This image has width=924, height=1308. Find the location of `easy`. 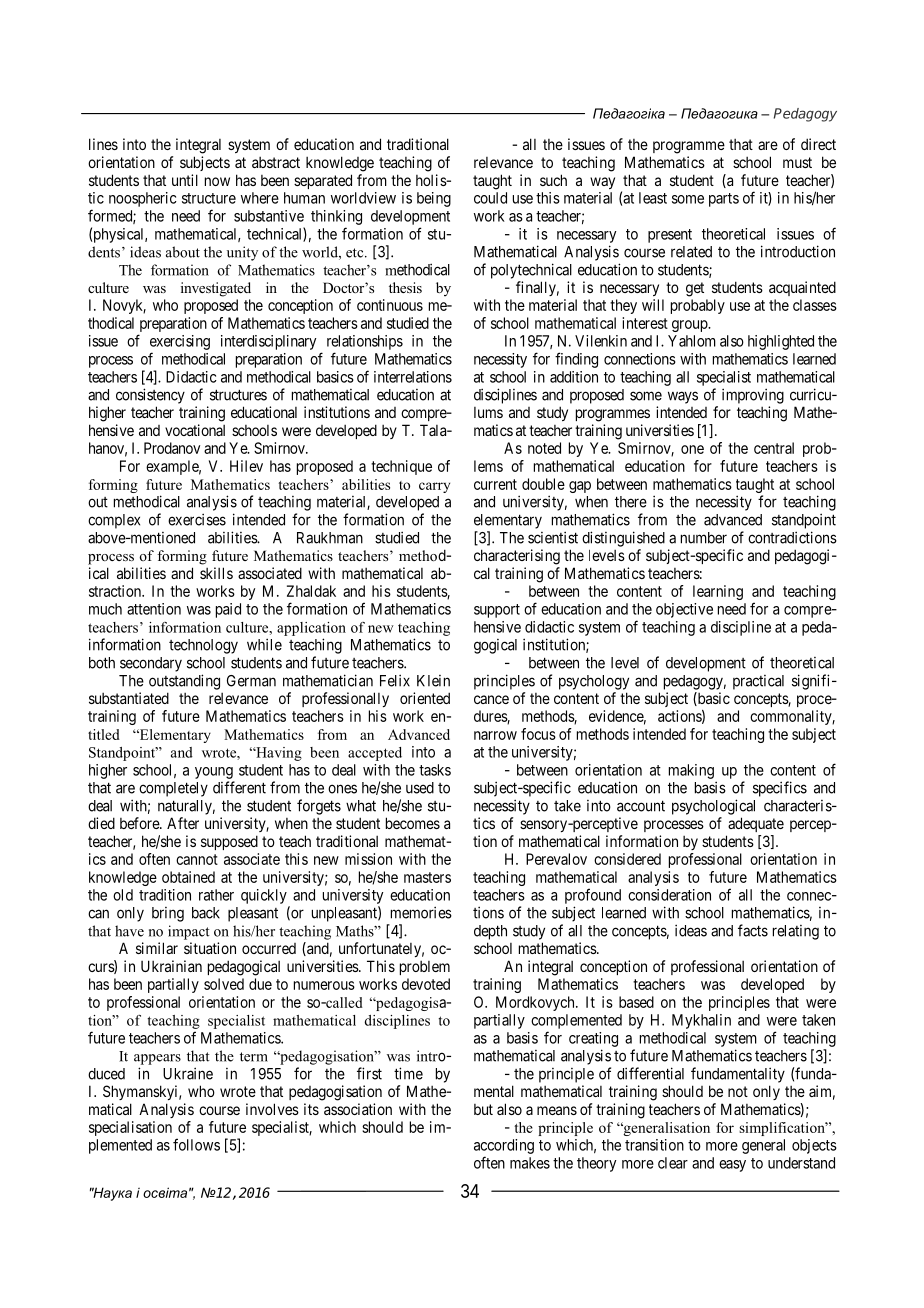

easy is located at coordinates (732, 1166).
